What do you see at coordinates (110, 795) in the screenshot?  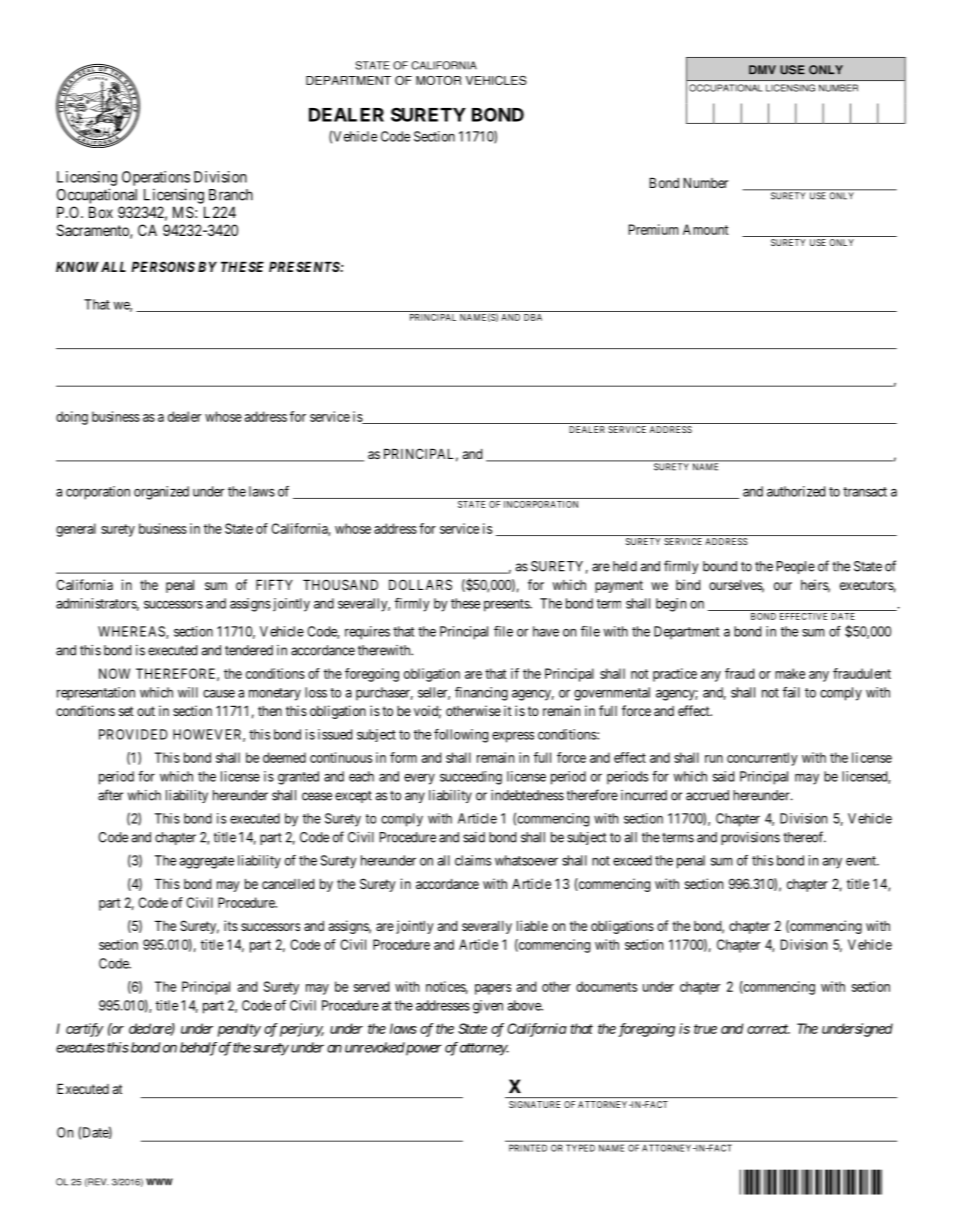 I see `after` at bounding box center [110, 795].
